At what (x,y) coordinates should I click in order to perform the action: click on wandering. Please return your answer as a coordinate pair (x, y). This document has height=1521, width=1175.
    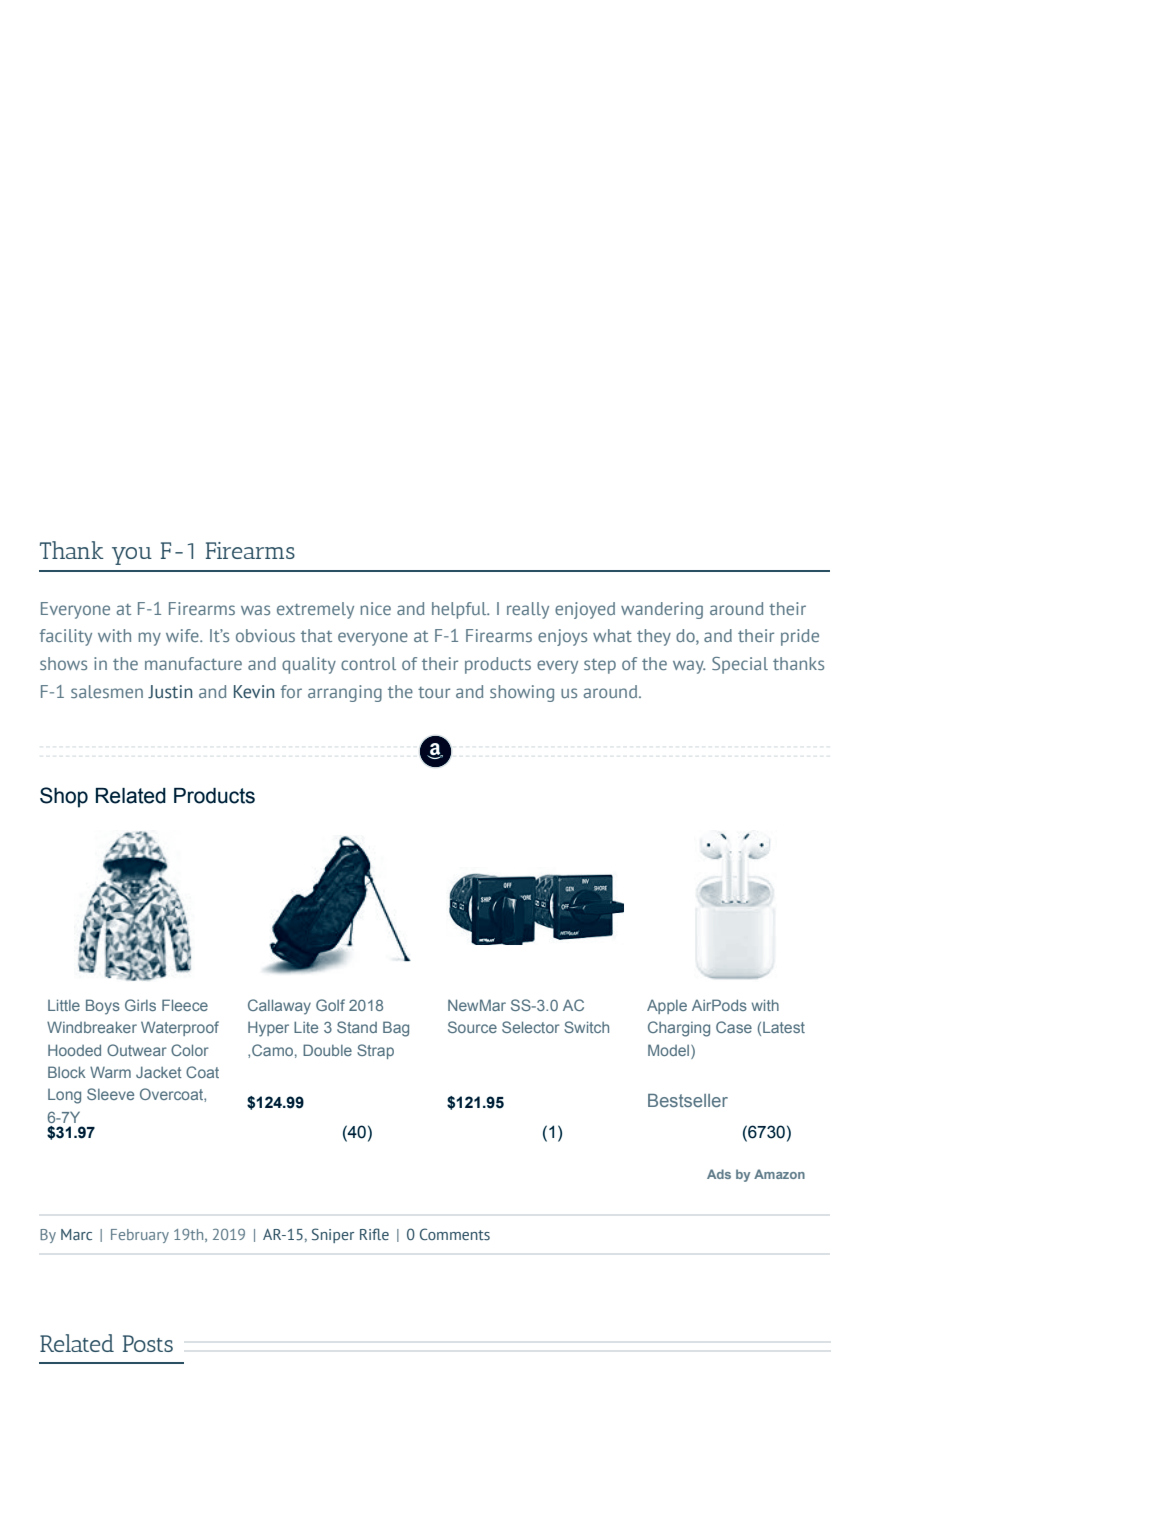
    Looking at the image, I should click on (662, 610).
